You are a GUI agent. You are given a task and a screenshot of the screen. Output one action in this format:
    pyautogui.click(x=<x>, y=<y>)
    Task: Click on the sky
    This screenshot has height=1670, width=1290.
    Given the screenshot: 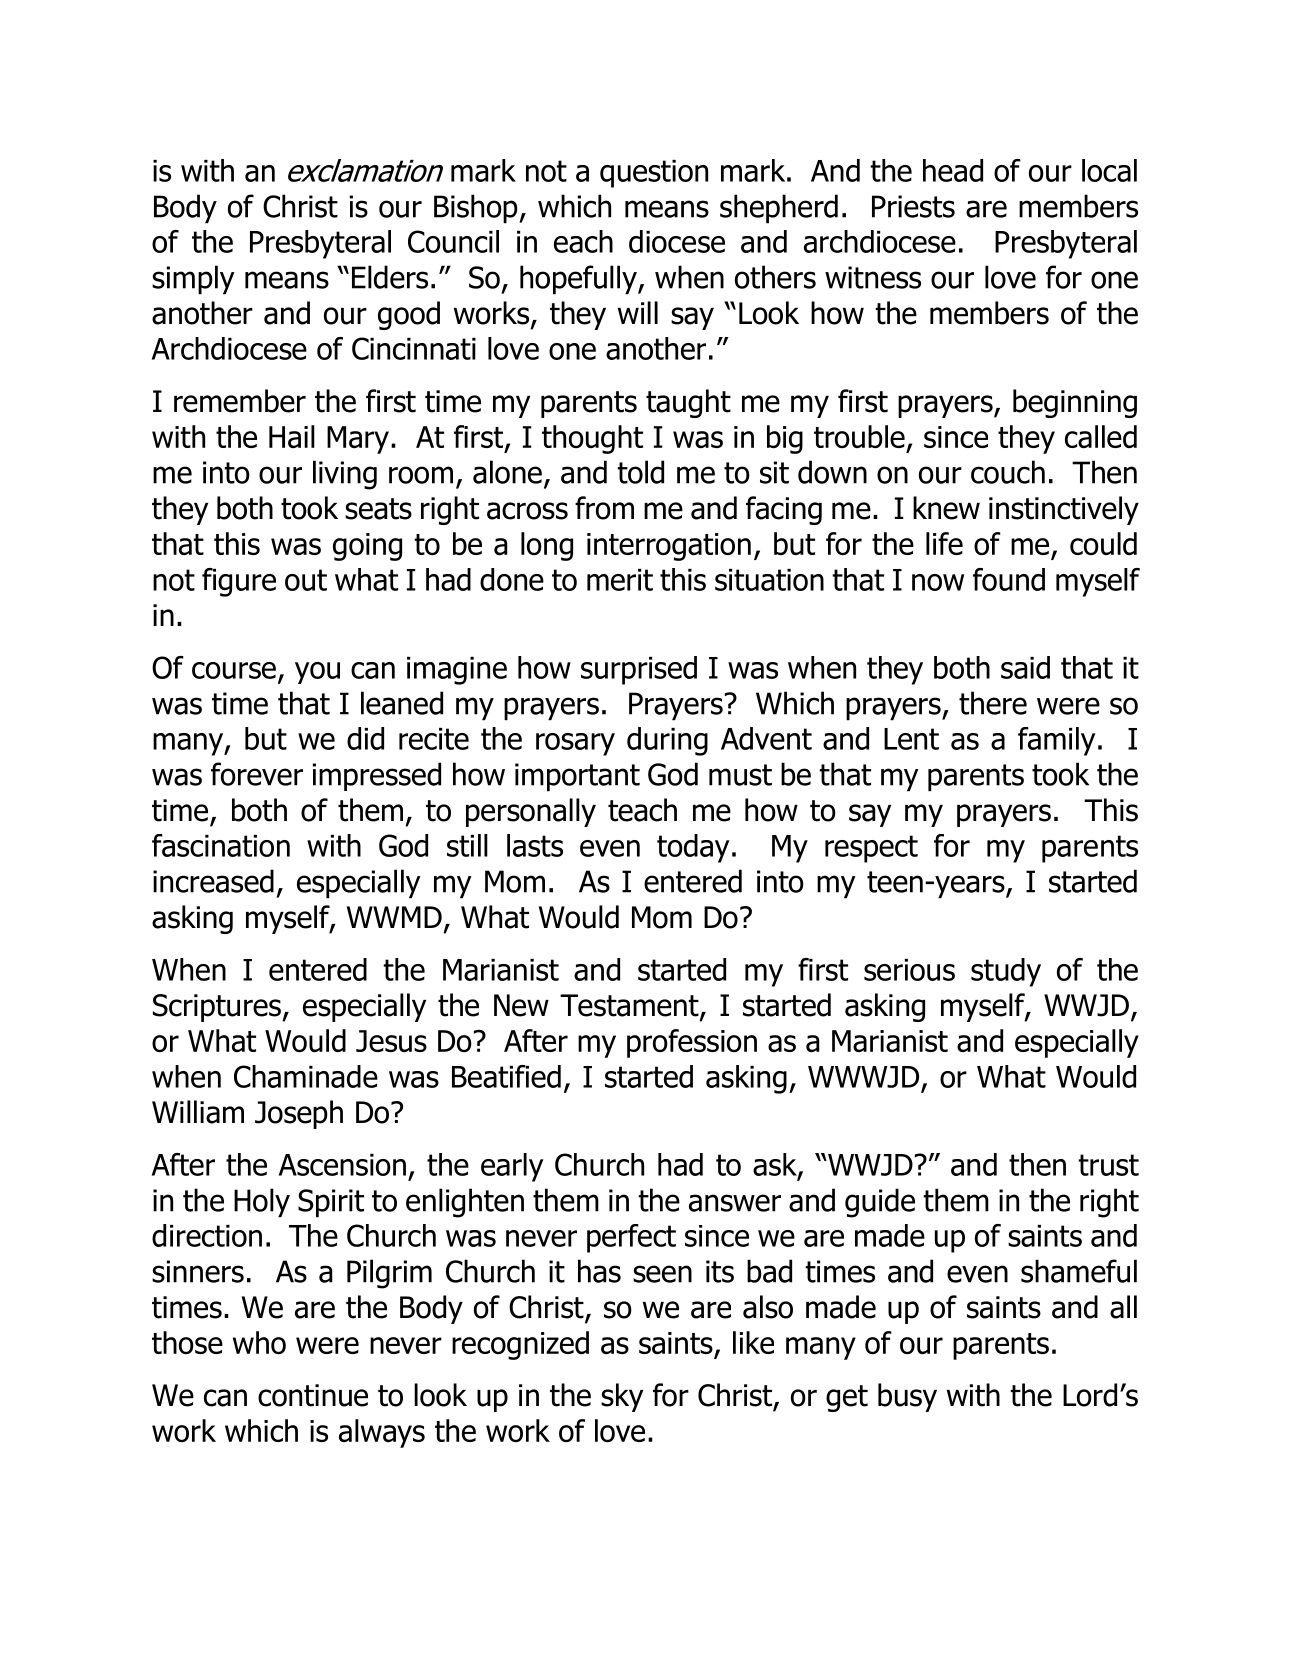 What is the action you would take?
    pyautogui.click(x=622, y=1397)
